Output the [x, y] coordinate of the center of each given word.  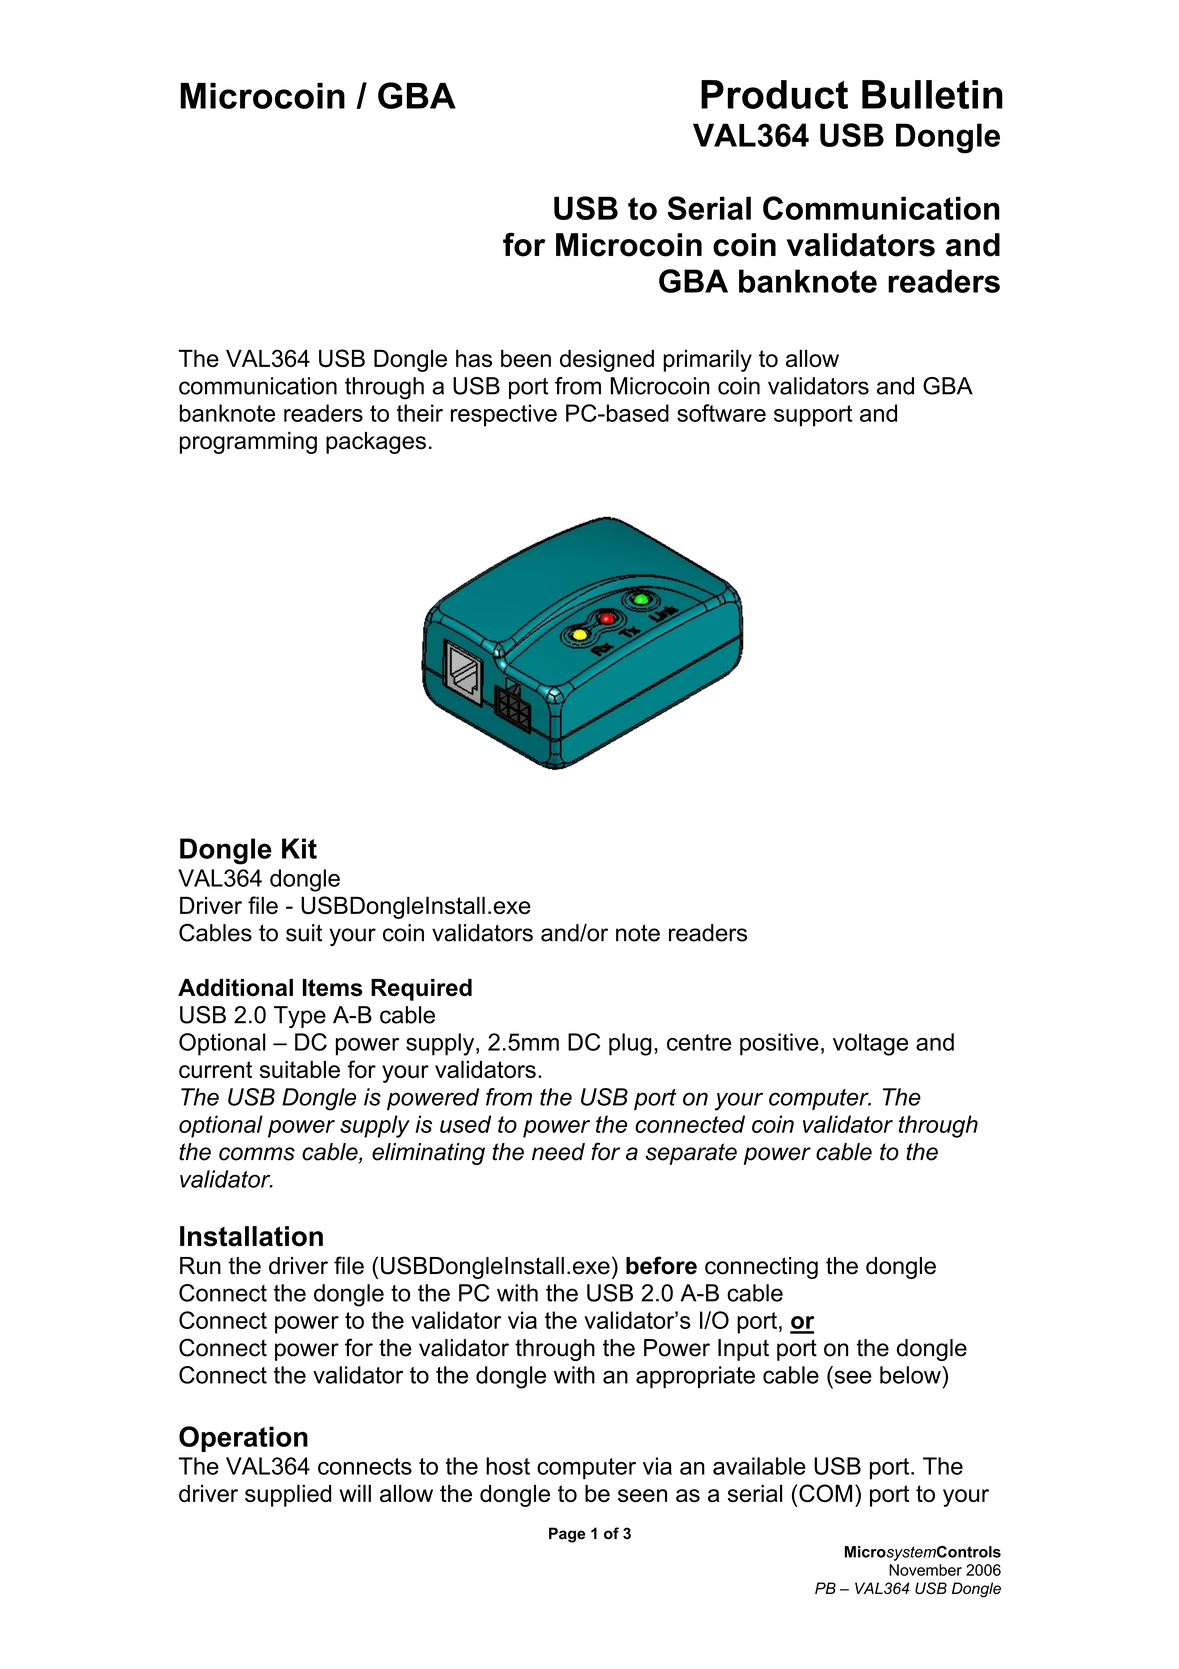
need [558, 1152]
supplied [288, 1495]
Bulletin [932, 94]
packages [376, 443]
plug [630, 1044]
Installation [251, 1236]
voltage [870, 1044]
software [721, 413]
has [474, 358]
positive [779, 1044]
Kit [299, 848]
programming [248, 443]
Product [774, 94]
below [911, 1375]
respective [504, 415]
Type [300, 1017]
